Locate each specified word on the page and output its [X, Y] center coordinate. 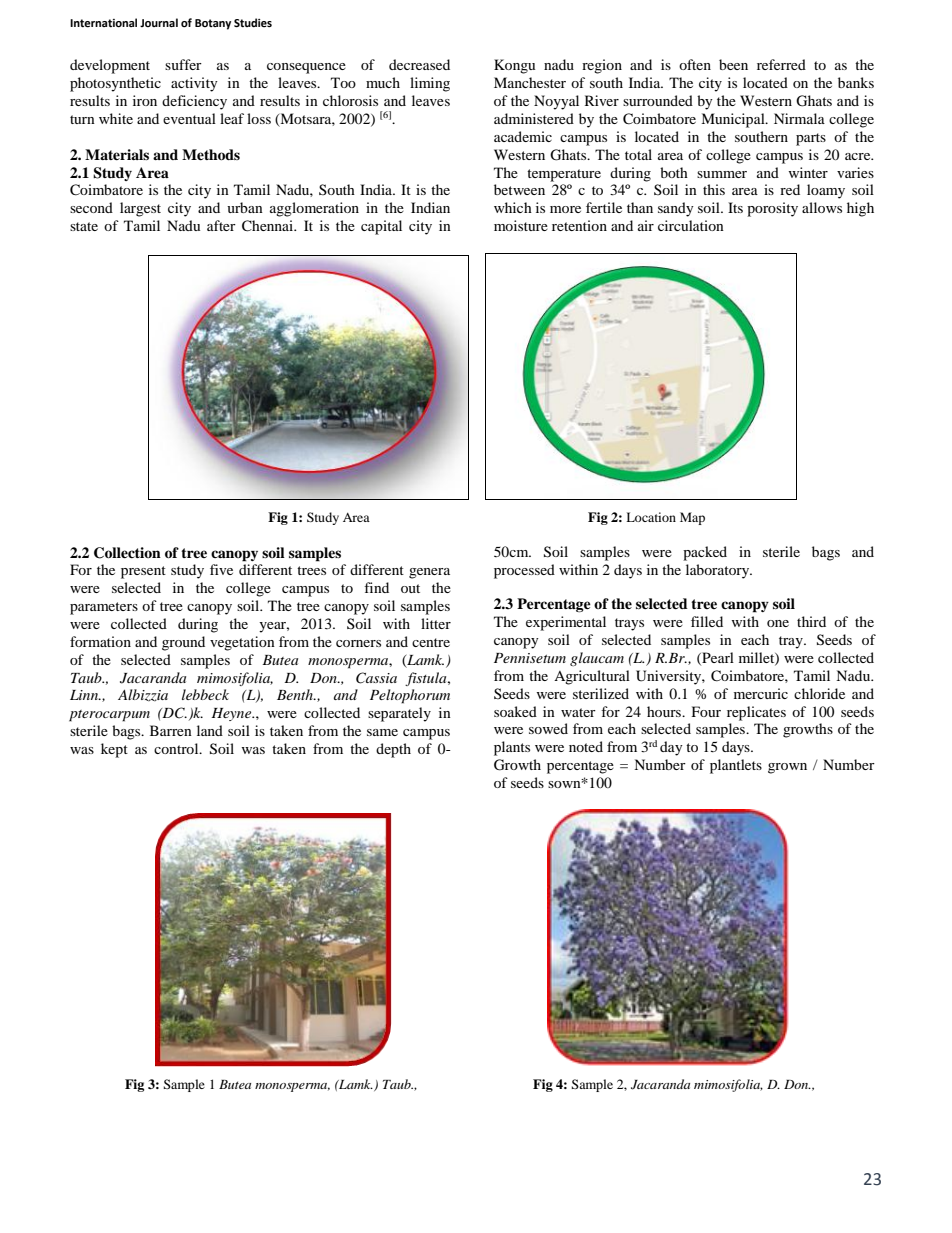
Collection [127, 553]
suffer [183, 64]
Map [692, 518]
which [513, 207]
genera [429, 573]
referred [781, 64]
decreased [419, 64]
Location [651, 517]
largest [140, 209]
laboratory [719, 571]
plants [512, 748]
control [177, 748]
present [143, 572]
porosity [772, 209]
